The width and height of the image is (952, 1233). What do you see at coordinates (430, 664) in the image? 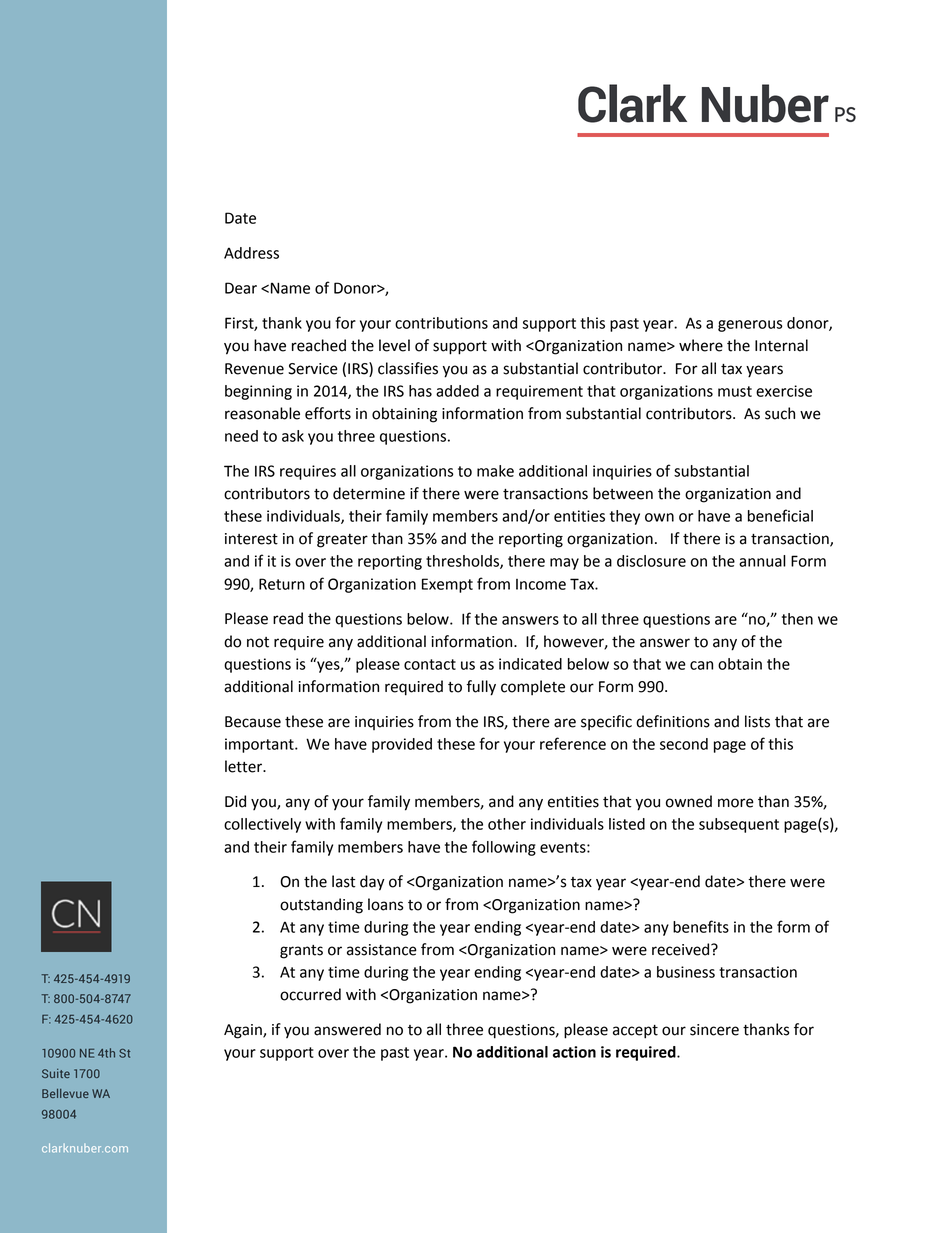
I see `contact` at bounding box center [430, 664].
